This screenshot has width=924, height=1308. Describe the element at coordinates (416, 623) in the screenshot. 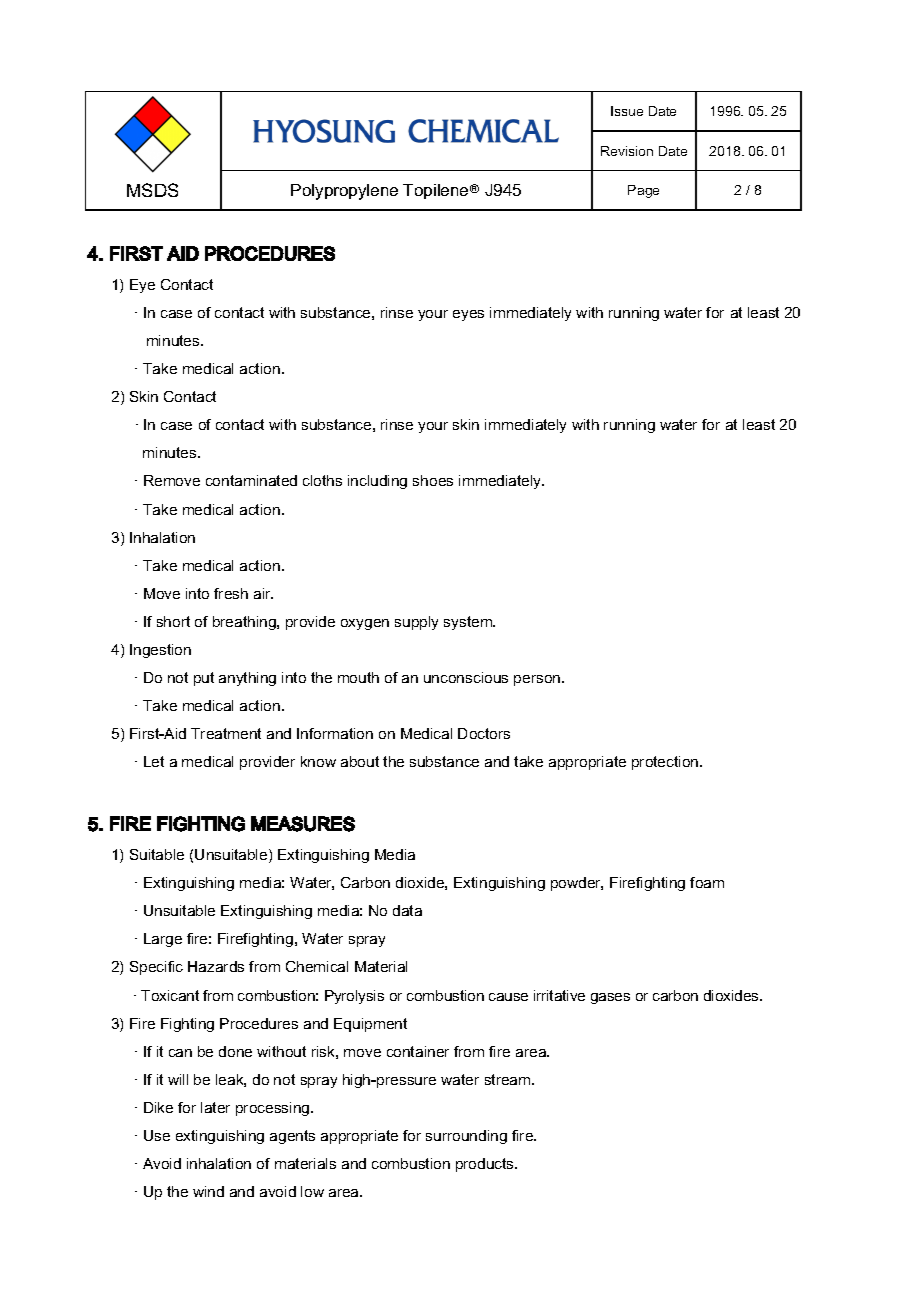

I see `supply` at that location.
